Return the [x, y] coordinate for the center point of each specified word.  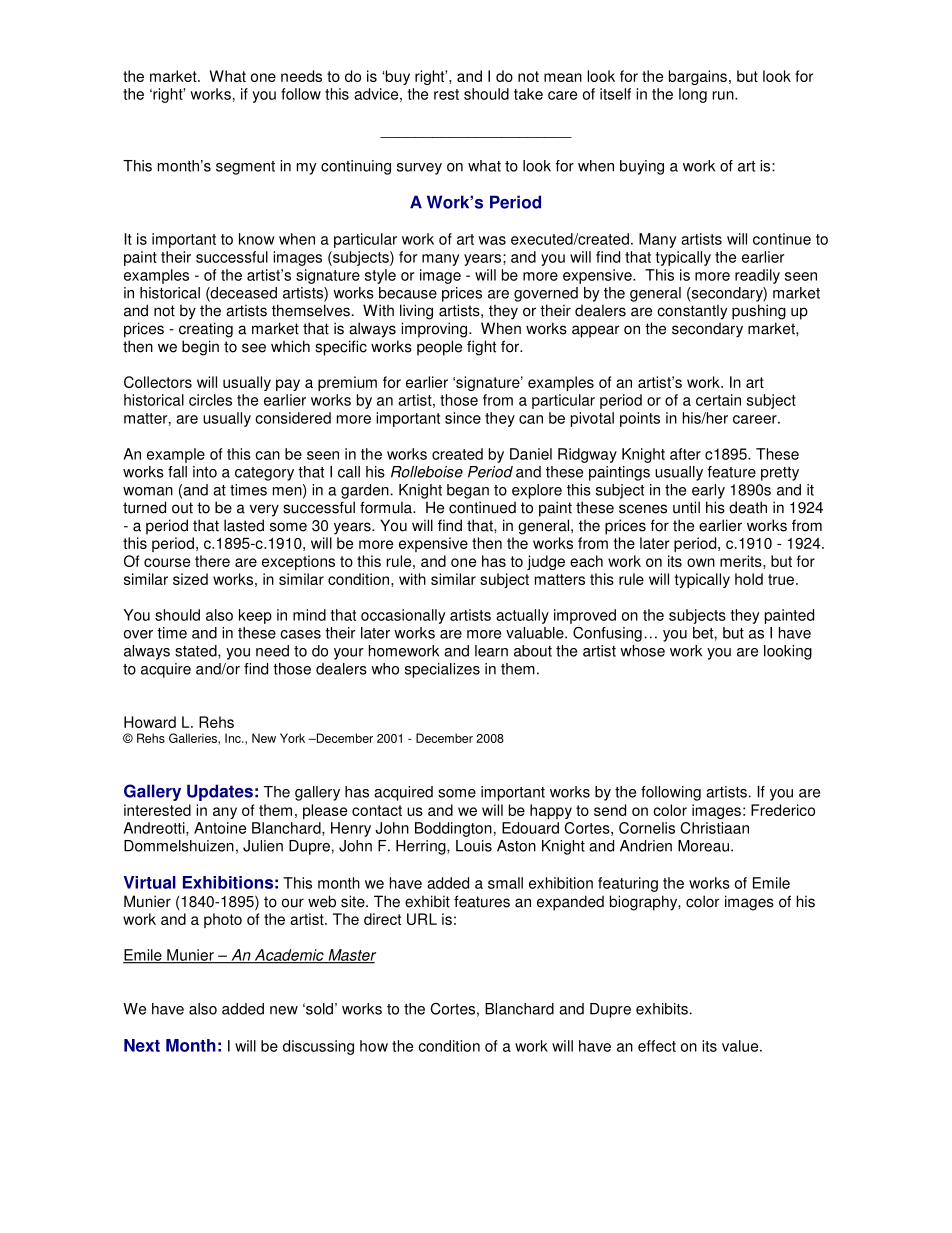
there [212, 561]
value [741, 1046]
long [693, 95]
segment [245, 168]
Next [142, 1045]
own [701, 562]
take [528, 94]
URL [422, 919]
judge [546, 562]
